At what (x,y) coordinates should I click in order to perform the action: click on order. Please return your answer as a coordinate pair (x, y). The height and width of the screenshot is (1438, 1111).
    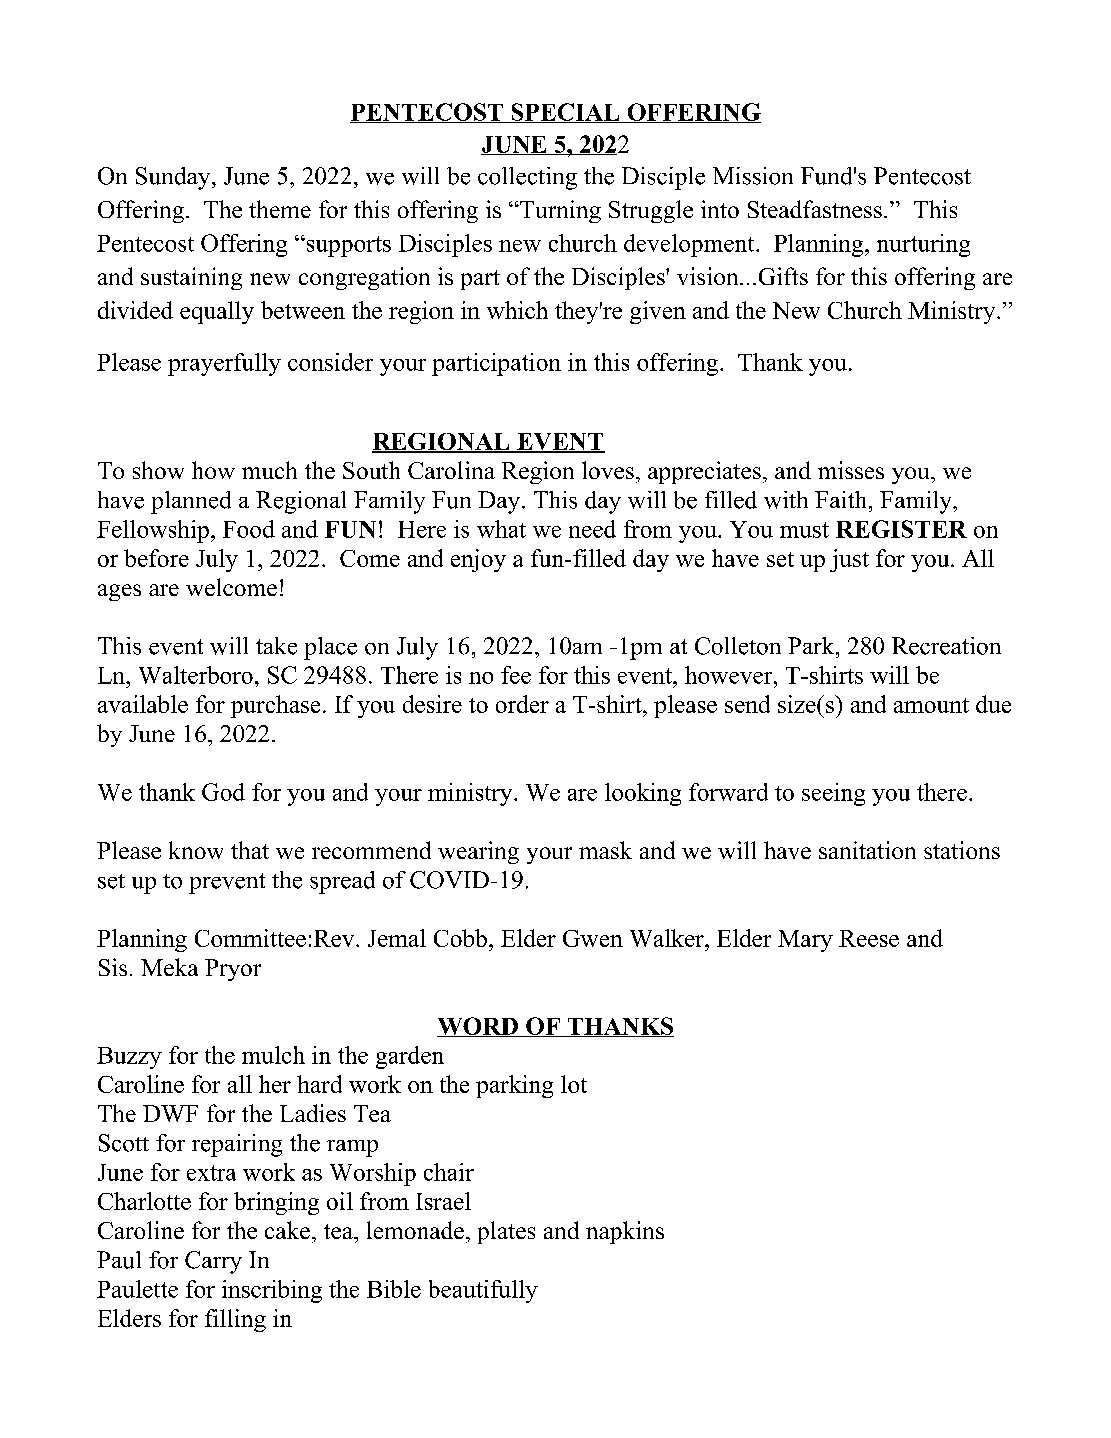
    Looking at the image, I should click on (522, 704).
